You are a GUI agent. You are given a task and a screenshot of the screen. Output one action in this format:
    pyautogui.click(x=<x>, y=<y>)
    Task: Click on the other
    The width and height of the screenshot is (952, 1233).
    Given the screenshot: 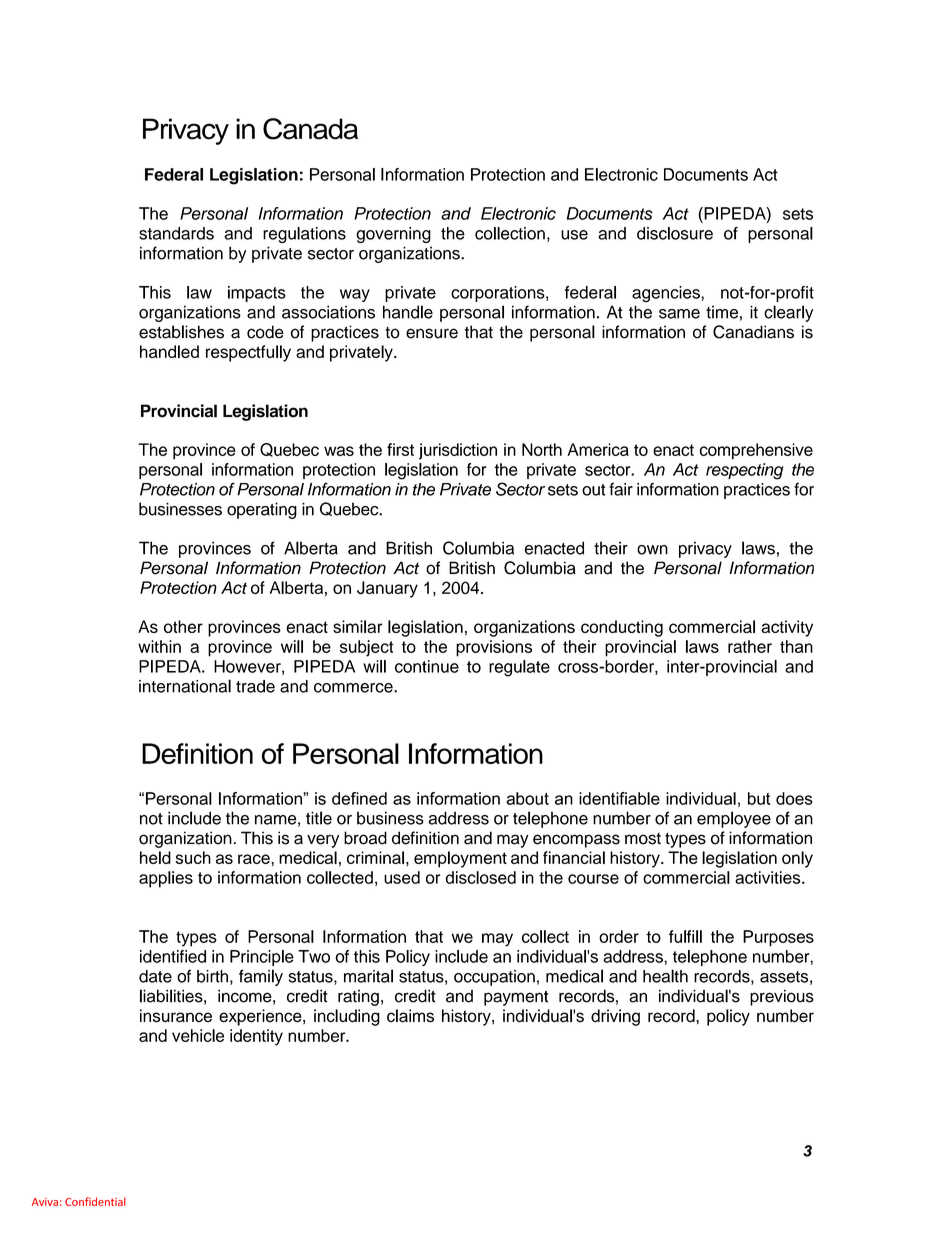 What is the action you would take?
    pyautogui.click(x=183, y=626)
